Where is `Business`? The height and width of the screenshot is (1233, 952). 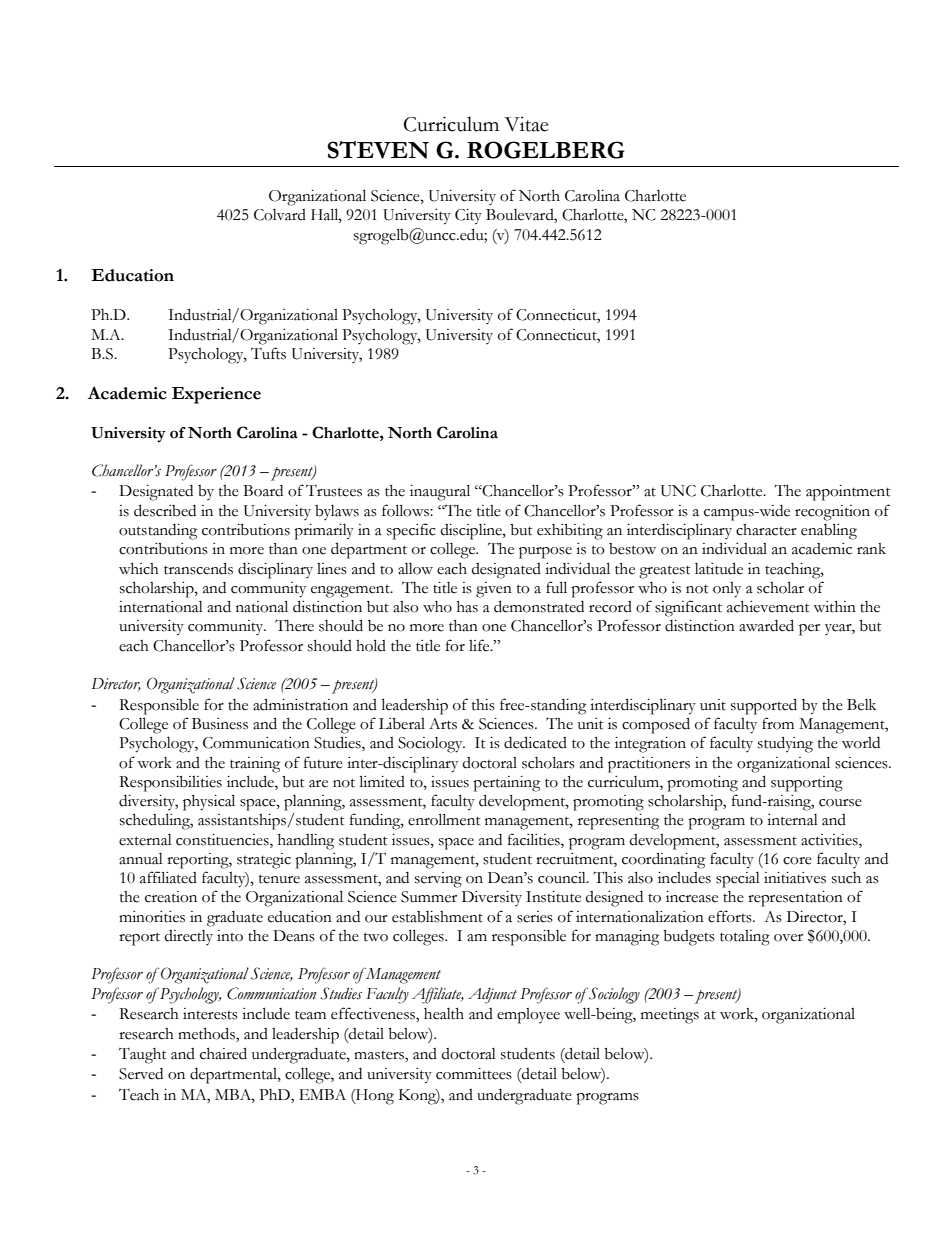
Business is located at coordinates (220, 724).
